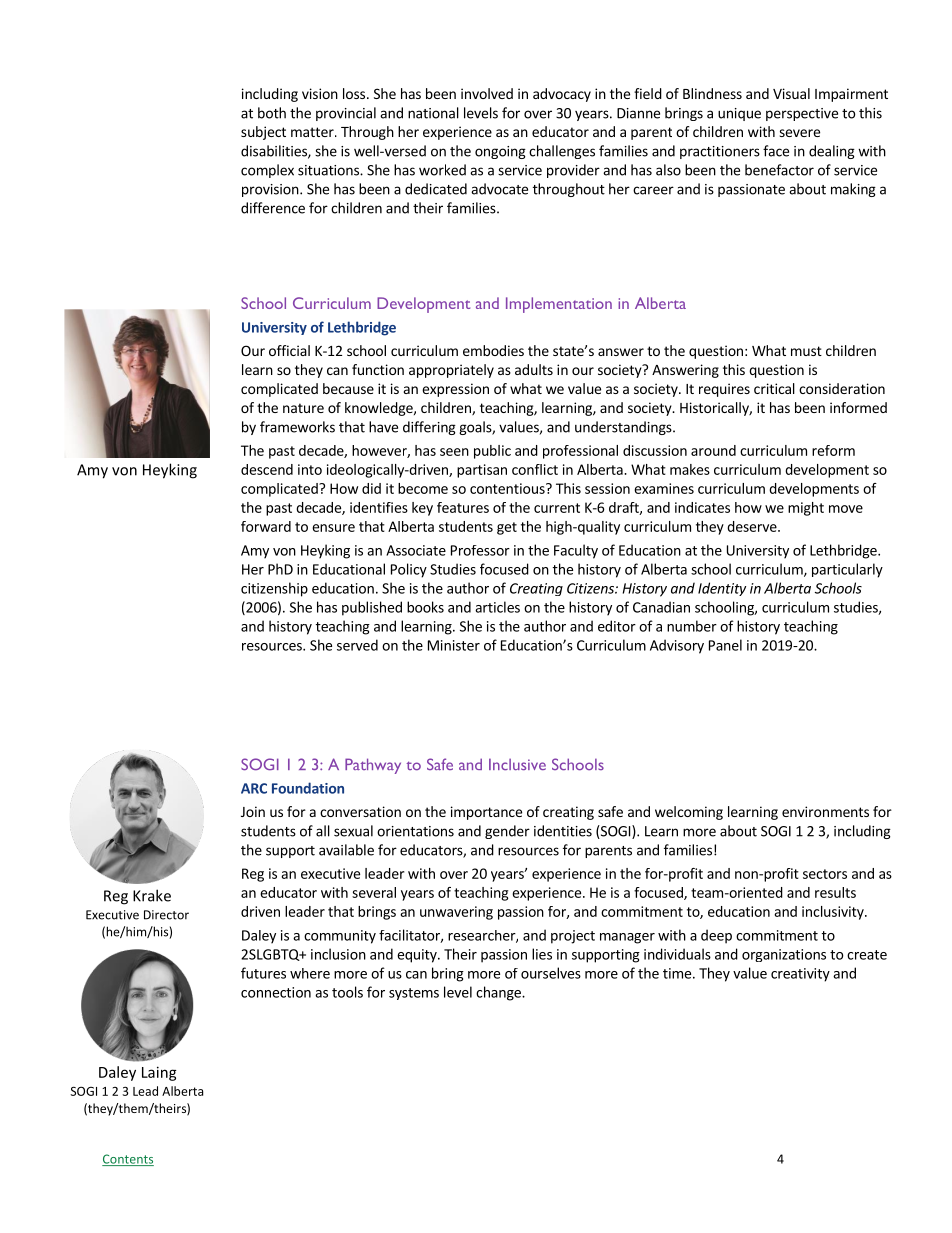 The width and height of the page is (952, 1233). Describe the element at coordinates (497, 607) in the page. I see `articles` at that location.
